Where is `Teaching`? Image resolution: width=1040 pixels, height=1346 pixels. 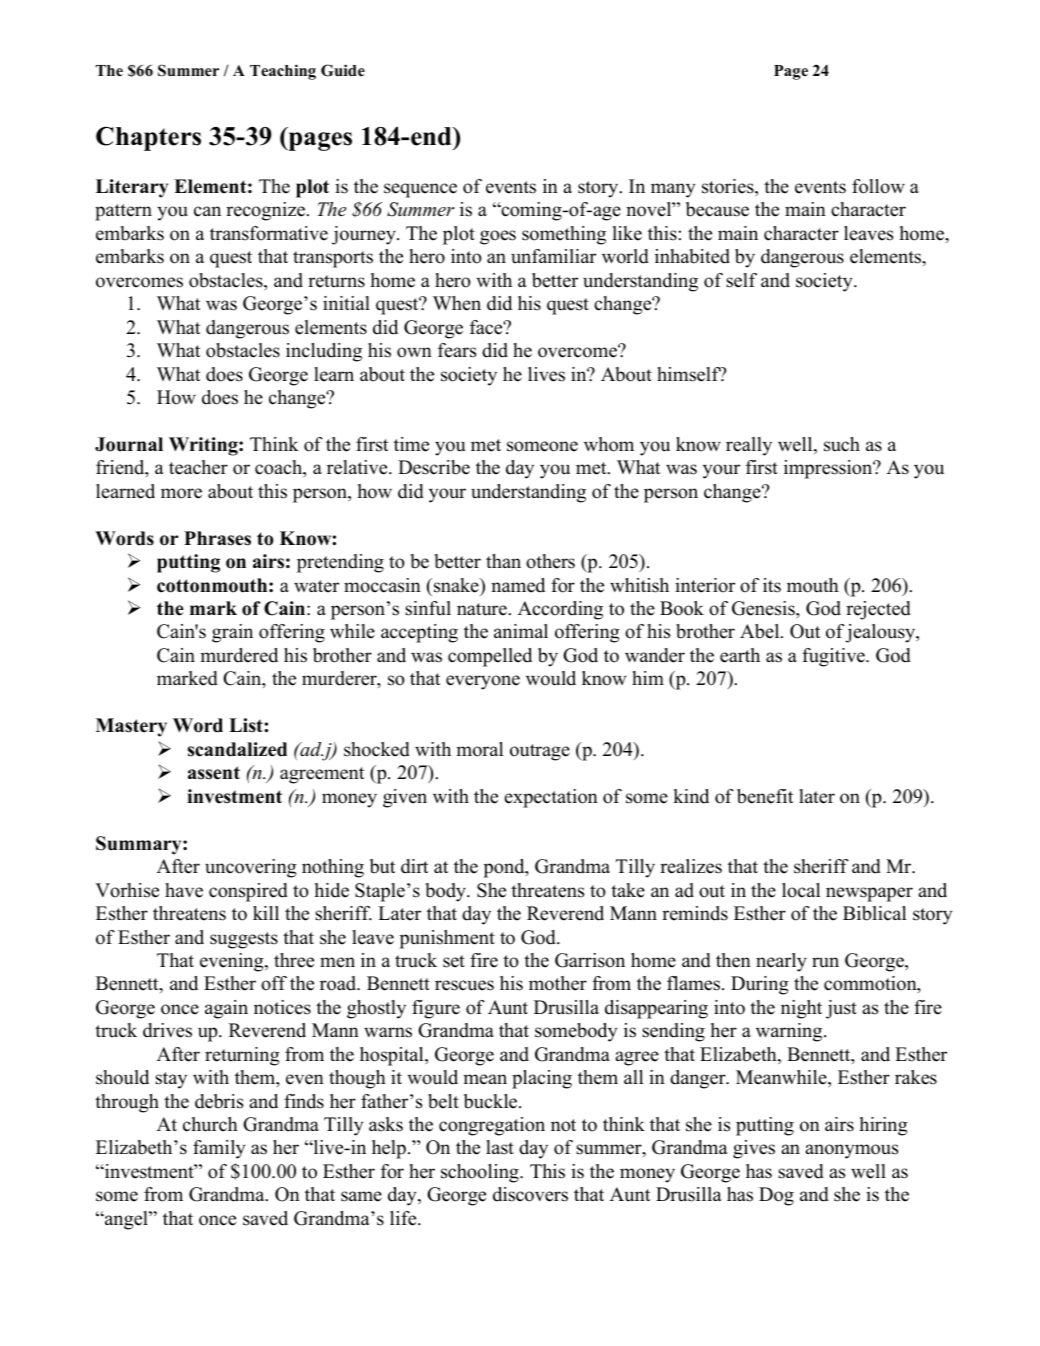 Teaching is located at coordinates (283, 72).
